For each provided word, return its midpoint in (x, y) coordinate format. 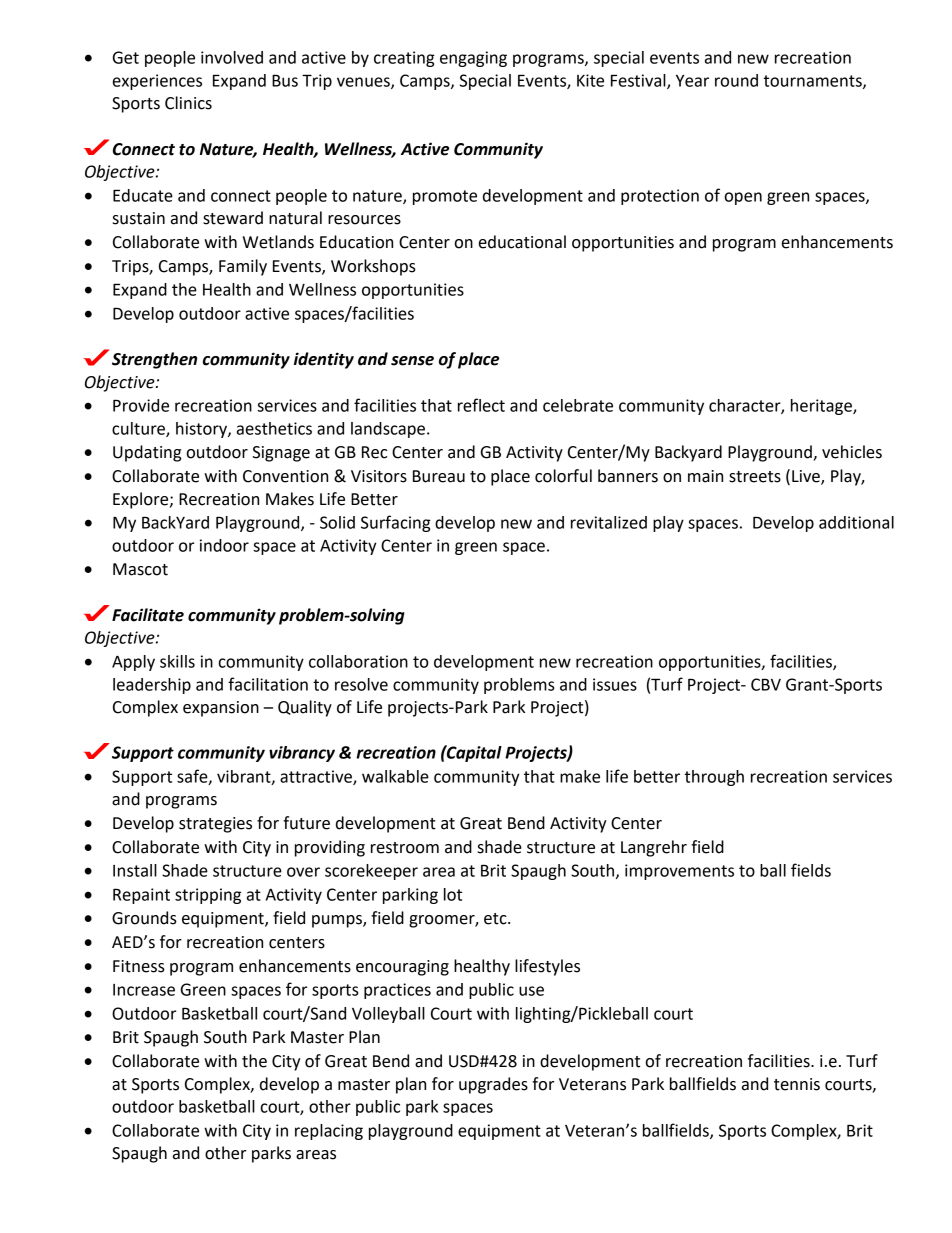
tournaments (814, 82)
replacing (329, 1132)
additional (856, 522)
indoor (224, 545)
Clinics (188, 103)
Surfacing (396, 523)
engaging (473, 59)
